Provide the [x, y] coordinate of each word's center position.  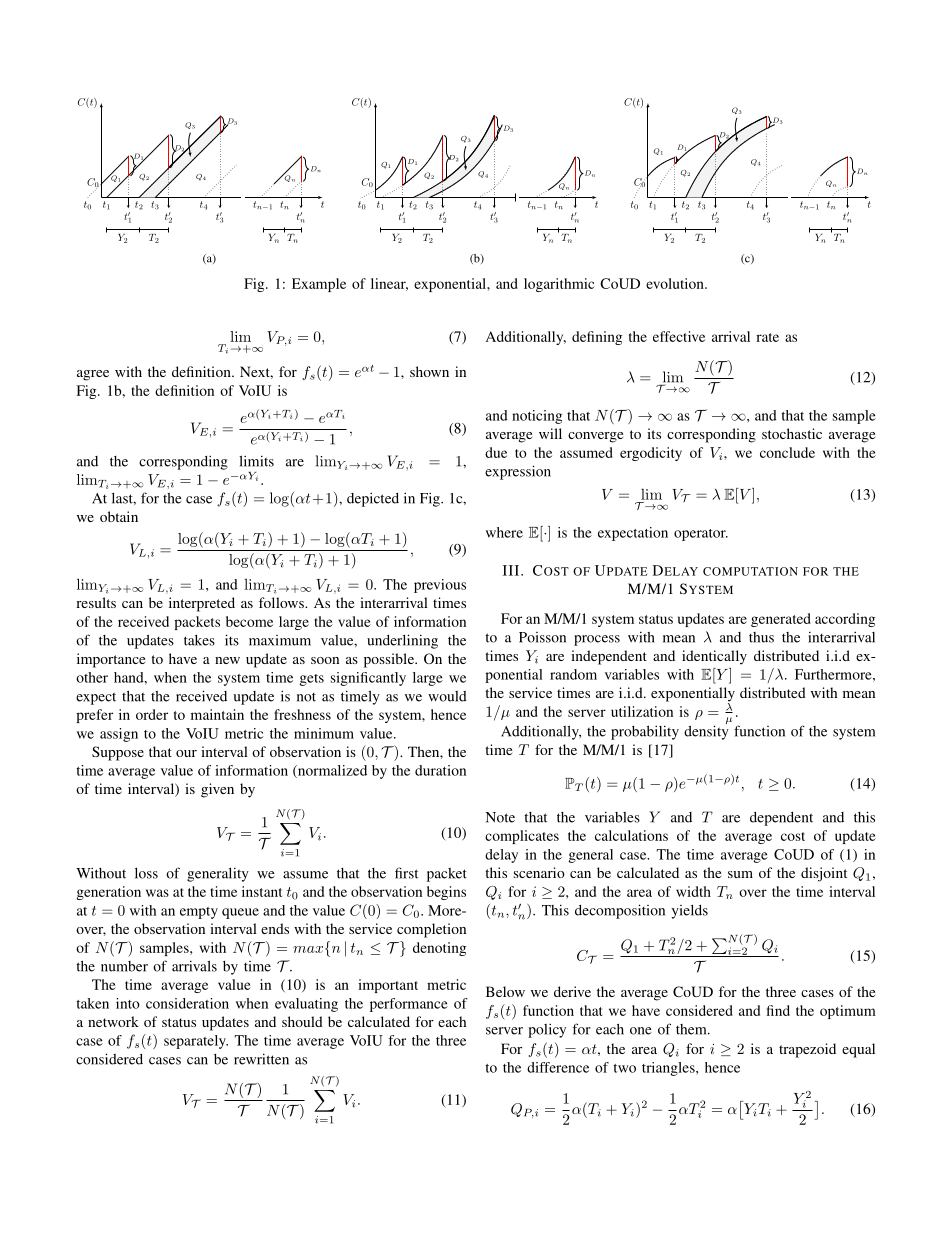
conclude [787, 452]
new [227, 660]
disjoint [824, 874]
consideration [187, 1003]
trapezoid [807, 1050]
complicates [522, 837]
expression [518, 472]
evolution [676, 283]
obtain [119, 516]
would [447, 696]
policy [547, 1030]
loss [146, 873]
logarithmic [559, 285]
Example [319, 285]
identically [714, 657]
